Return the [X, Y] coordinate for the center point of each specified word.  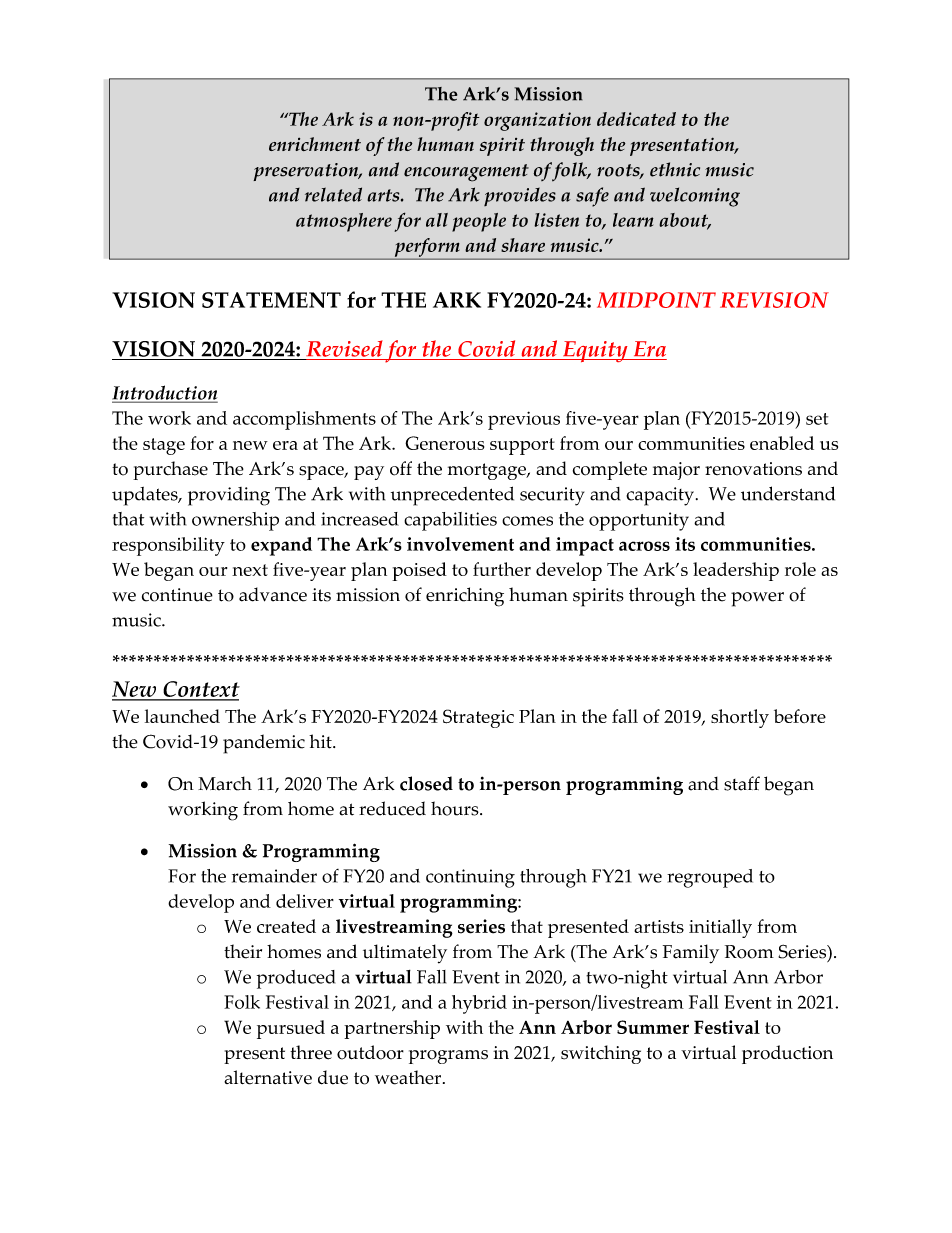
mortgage [488, 471]
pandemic [264, 744]
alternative [268, 1077]
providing [229, 496]
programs [448, 1057]
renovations [753, 469]
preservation [307, 172]
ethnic [675, 169]
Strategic [478, 718]
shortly [740, 718]
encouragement [466, 173]
